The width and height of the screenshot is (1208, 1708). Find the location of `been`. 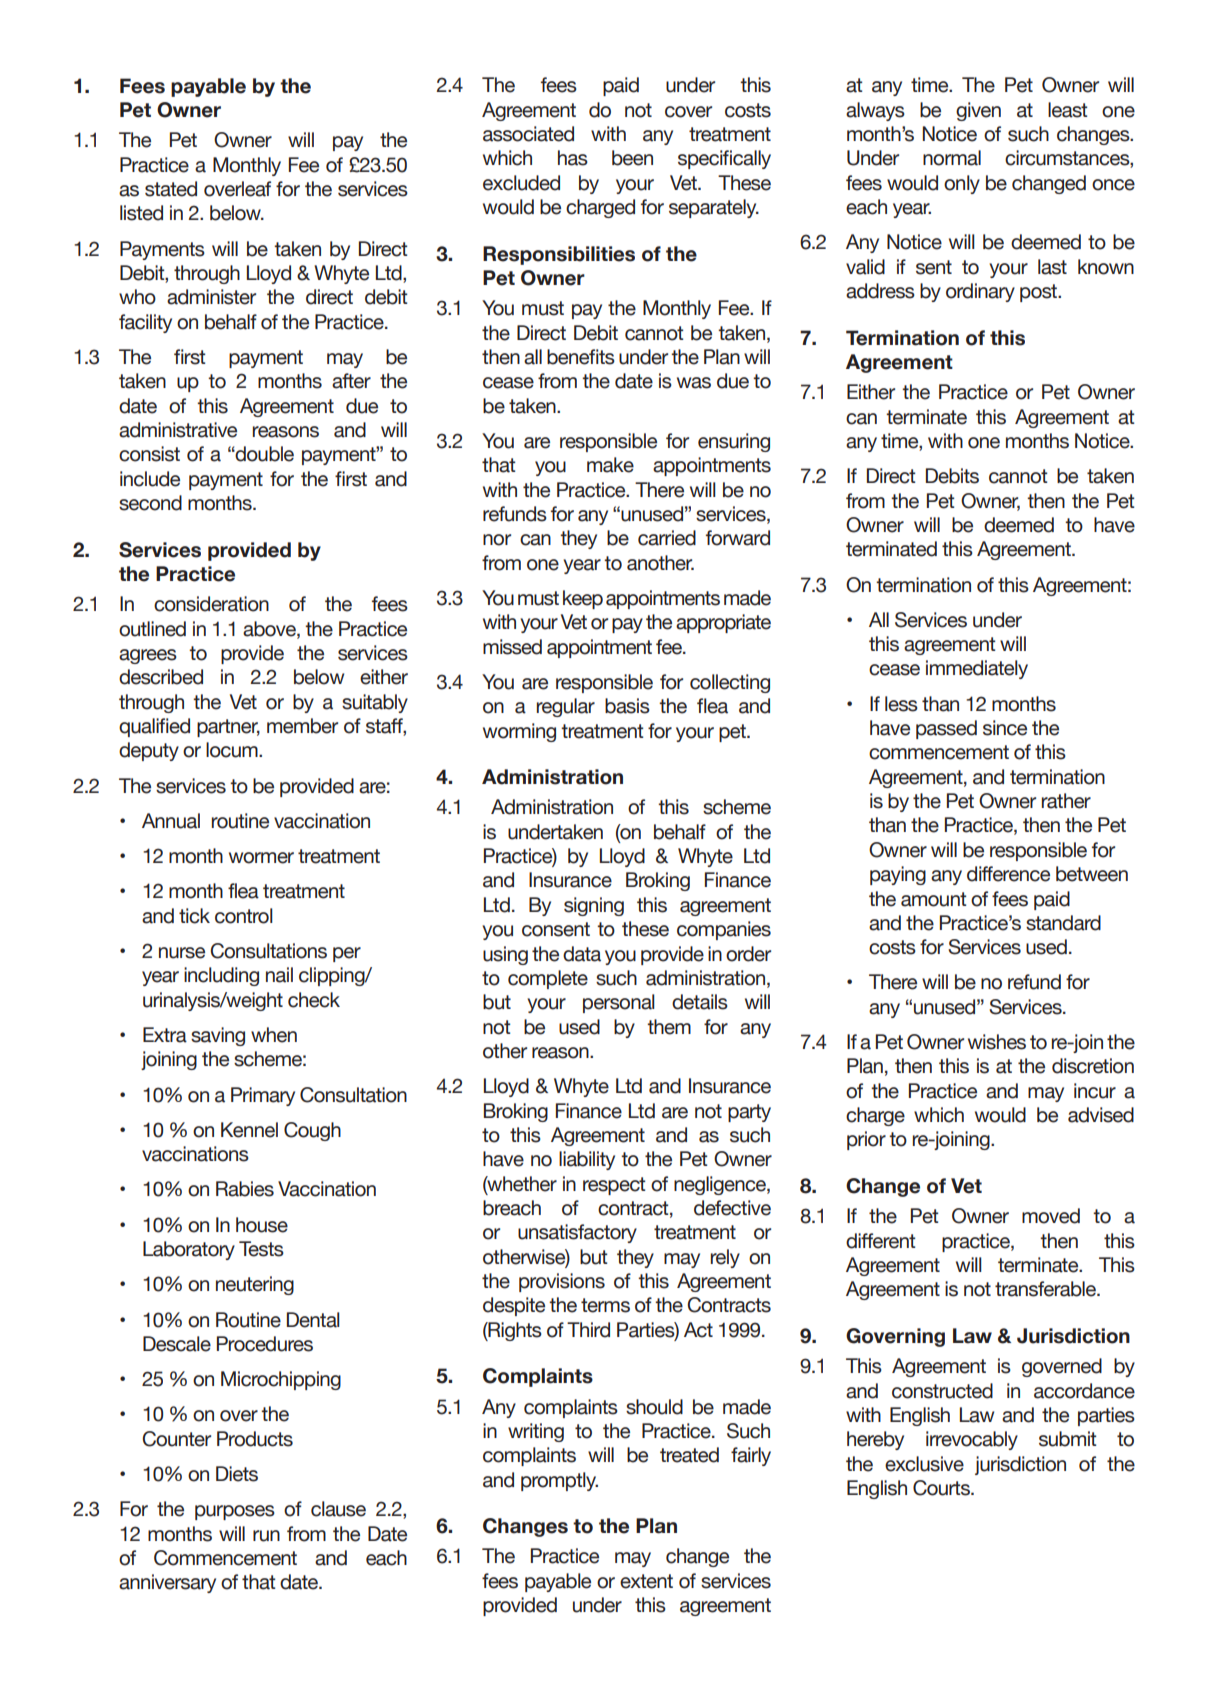

been is located at coordinates (632, 158).
